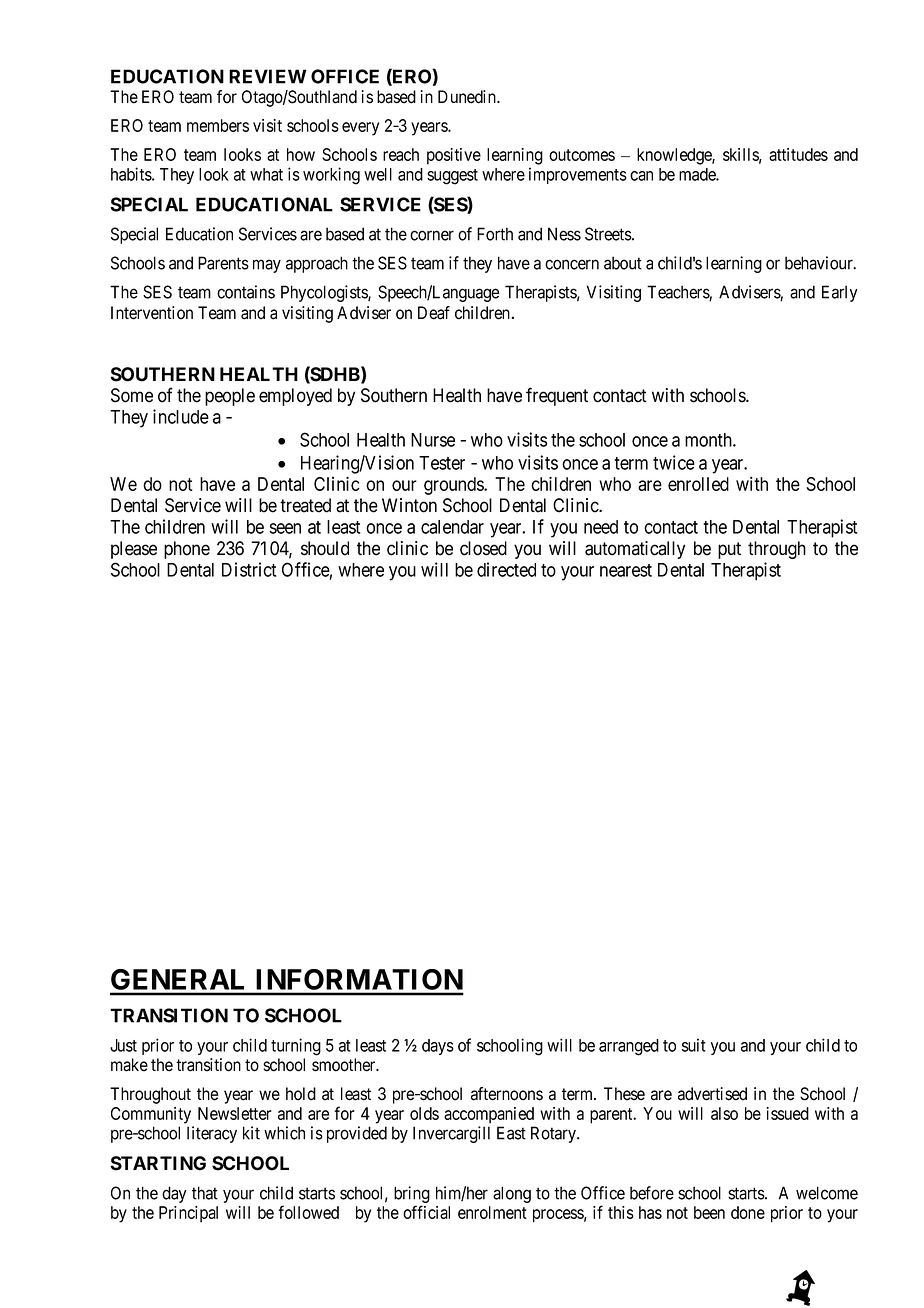 Image resolution: width=924 pixels, height=1308 pixels. I want to click on Just, so click(123, 1045).
